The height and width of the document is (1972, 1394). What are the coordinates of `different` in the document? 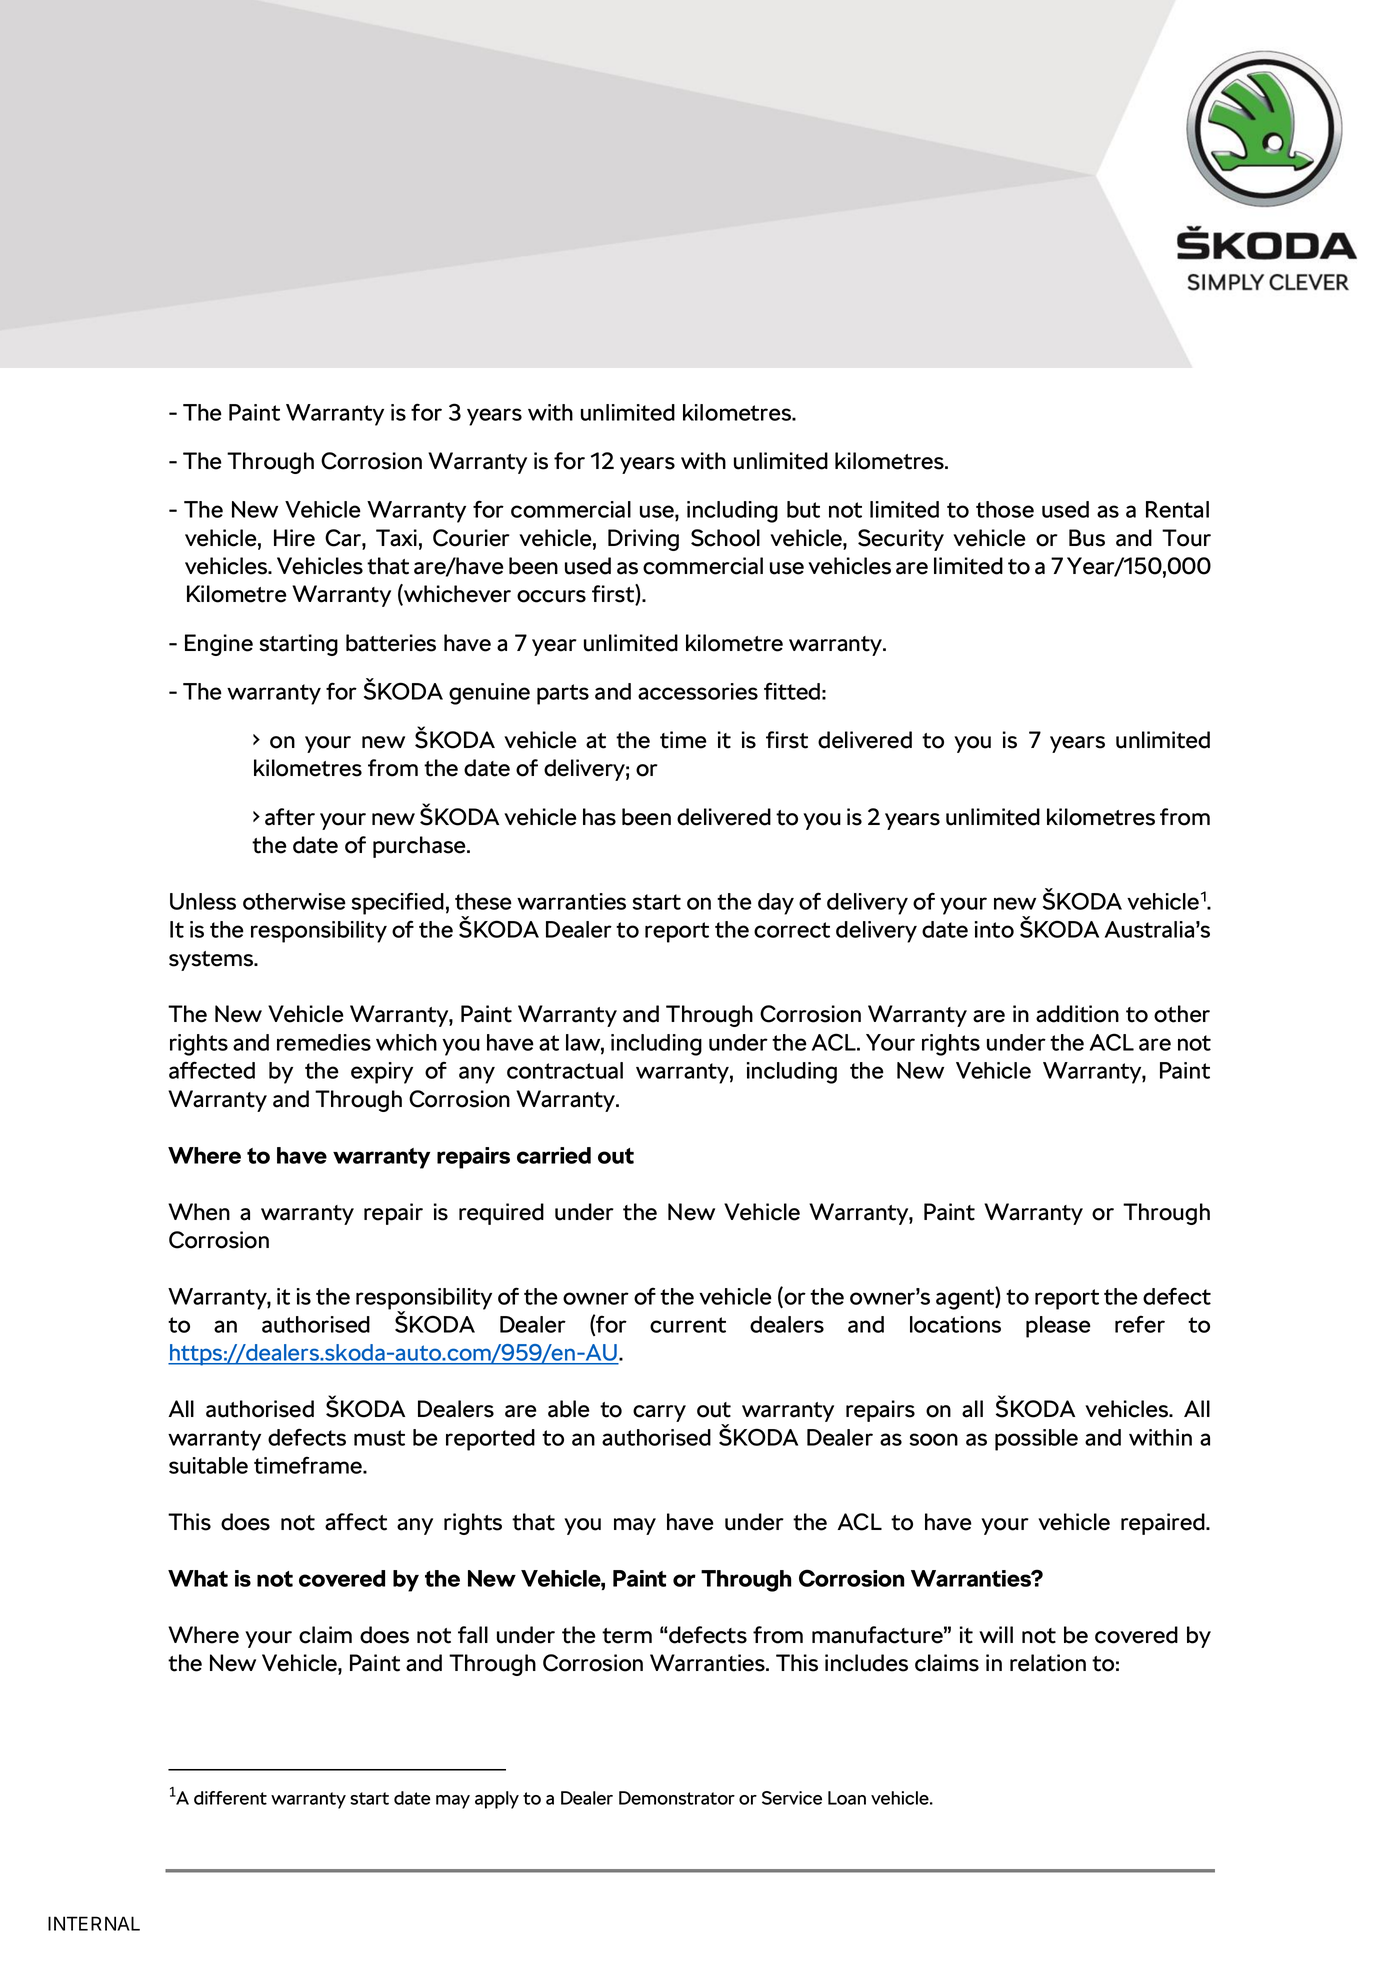 It's located at (230, 1798).
